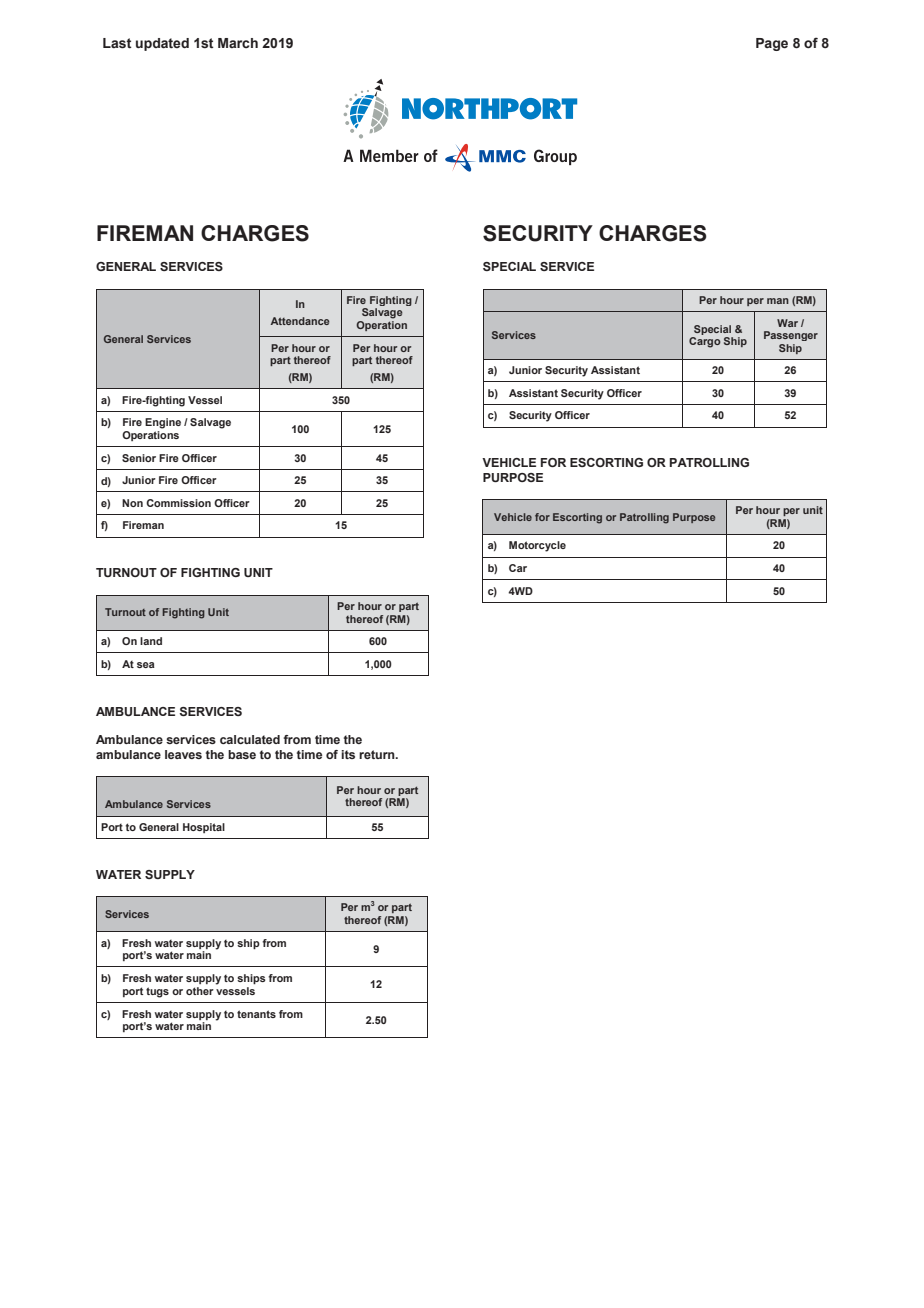  Describe the element at coordinates (705, 342) in the image. I see `Cargo` at that location.
